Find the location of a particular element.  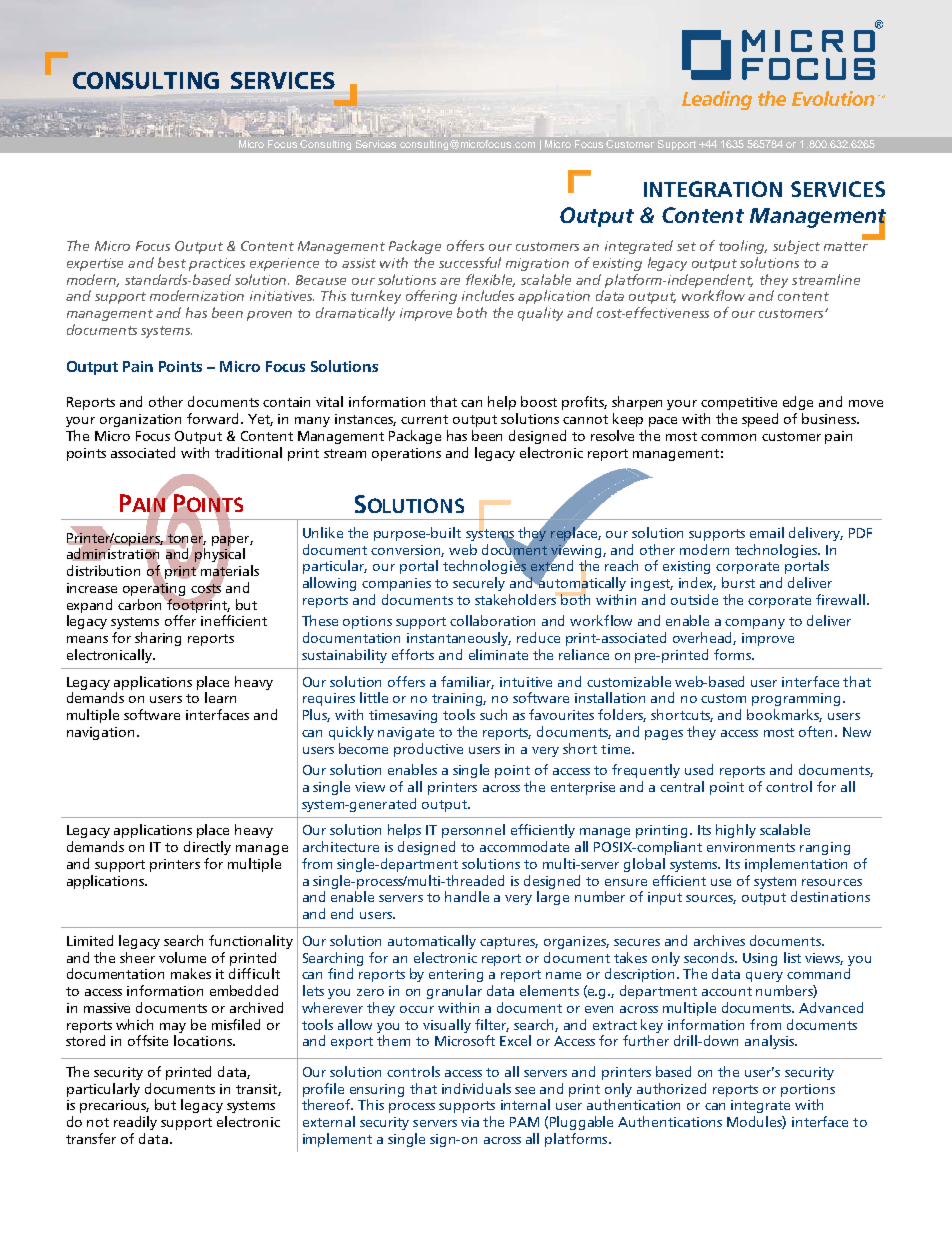

successful is located at coordinates (470, 262).
